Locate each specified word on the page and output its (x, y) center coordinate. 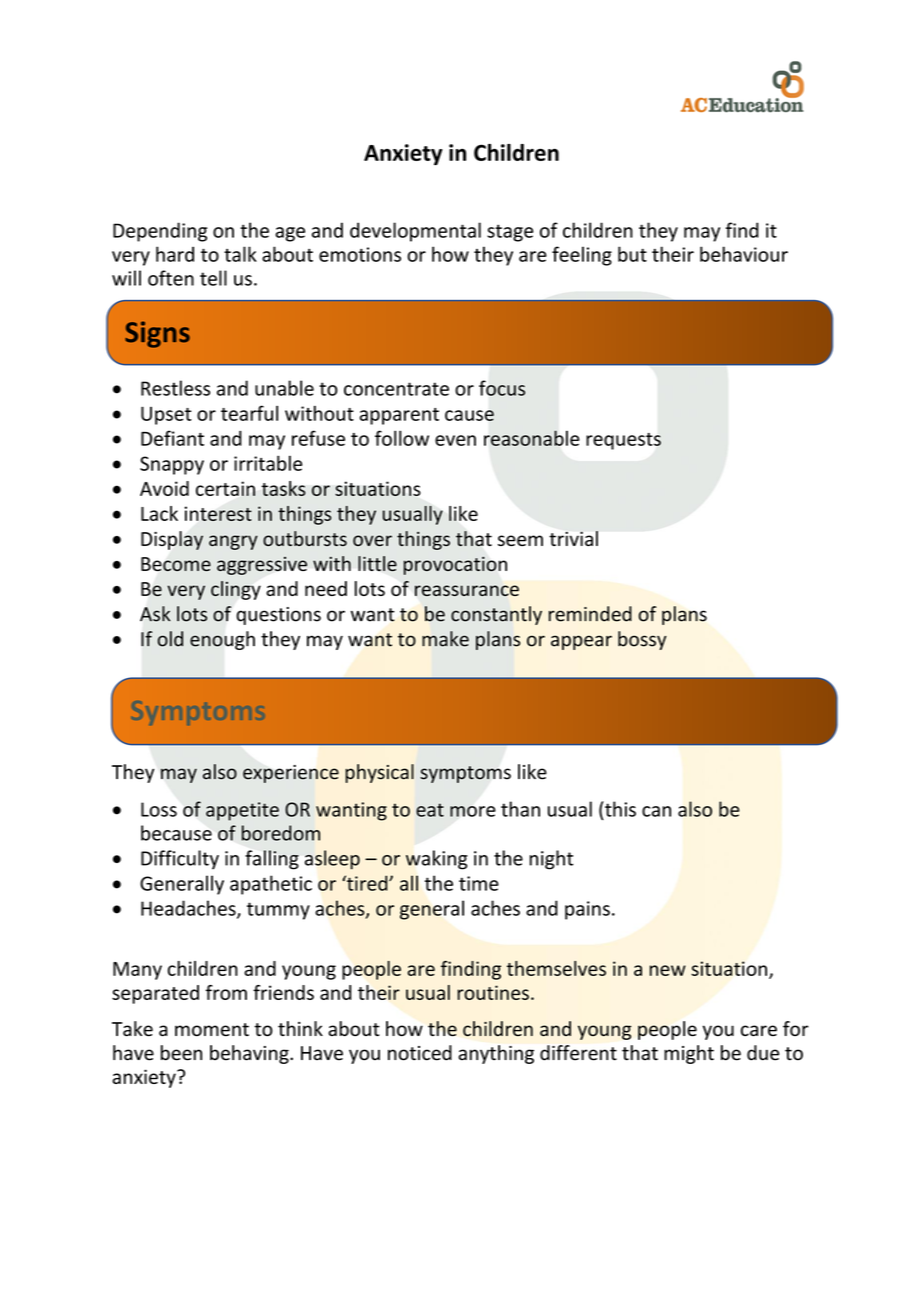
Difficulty (180, 860)
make (445, 639)
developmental (415, 232)
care (759, 1030)
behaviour (744, 254)
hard (175, 254)
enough (222, 640)
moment (212, 1029)
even (455, 440)
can (656, 811)
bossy (642, 640)
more (473, 811)
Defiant (172, 438)
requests (623, 441)
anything (496, 1054)
